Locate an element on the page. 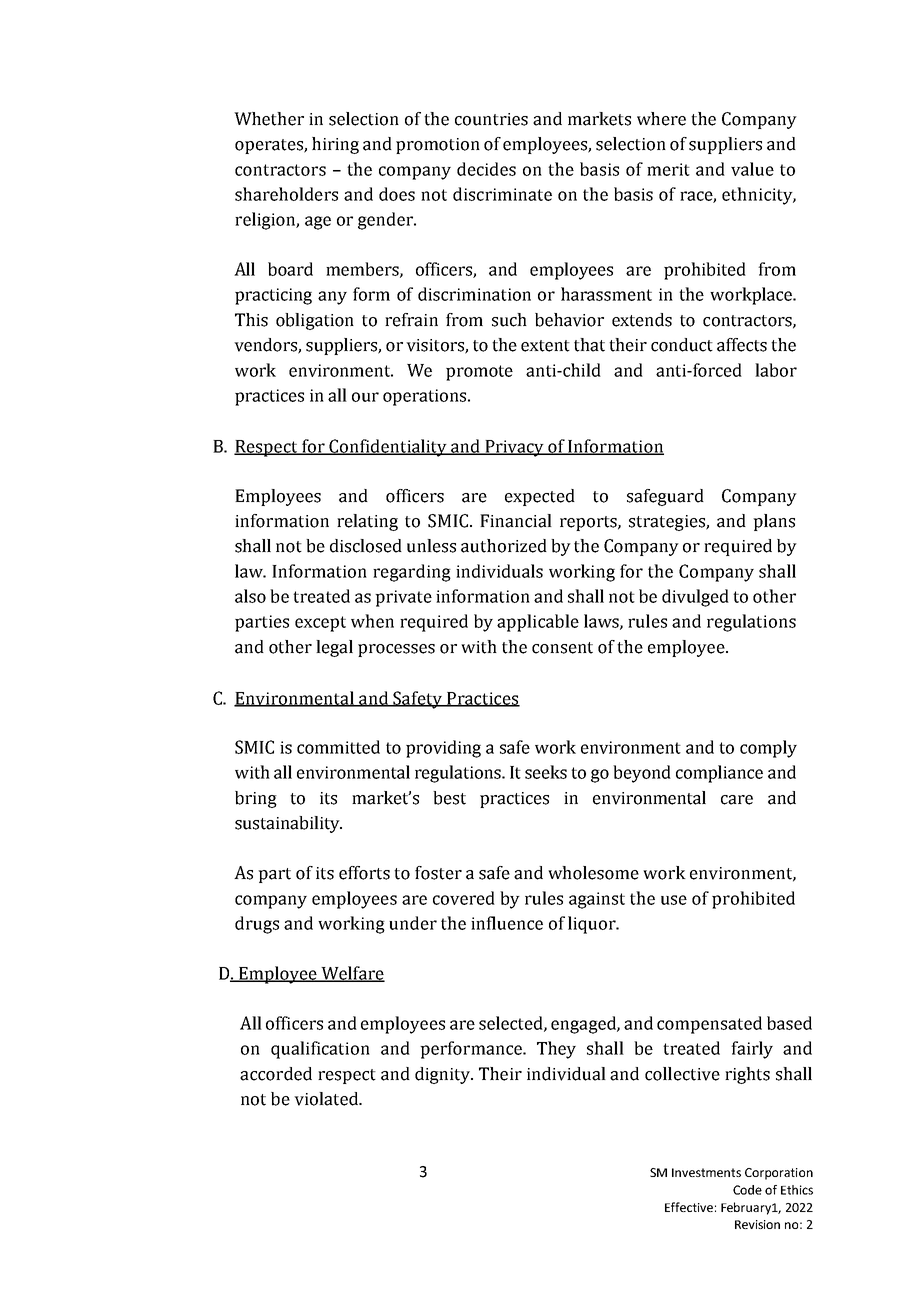 This image has width=924, height=1308. labor is located at coordinates (776, 370).
